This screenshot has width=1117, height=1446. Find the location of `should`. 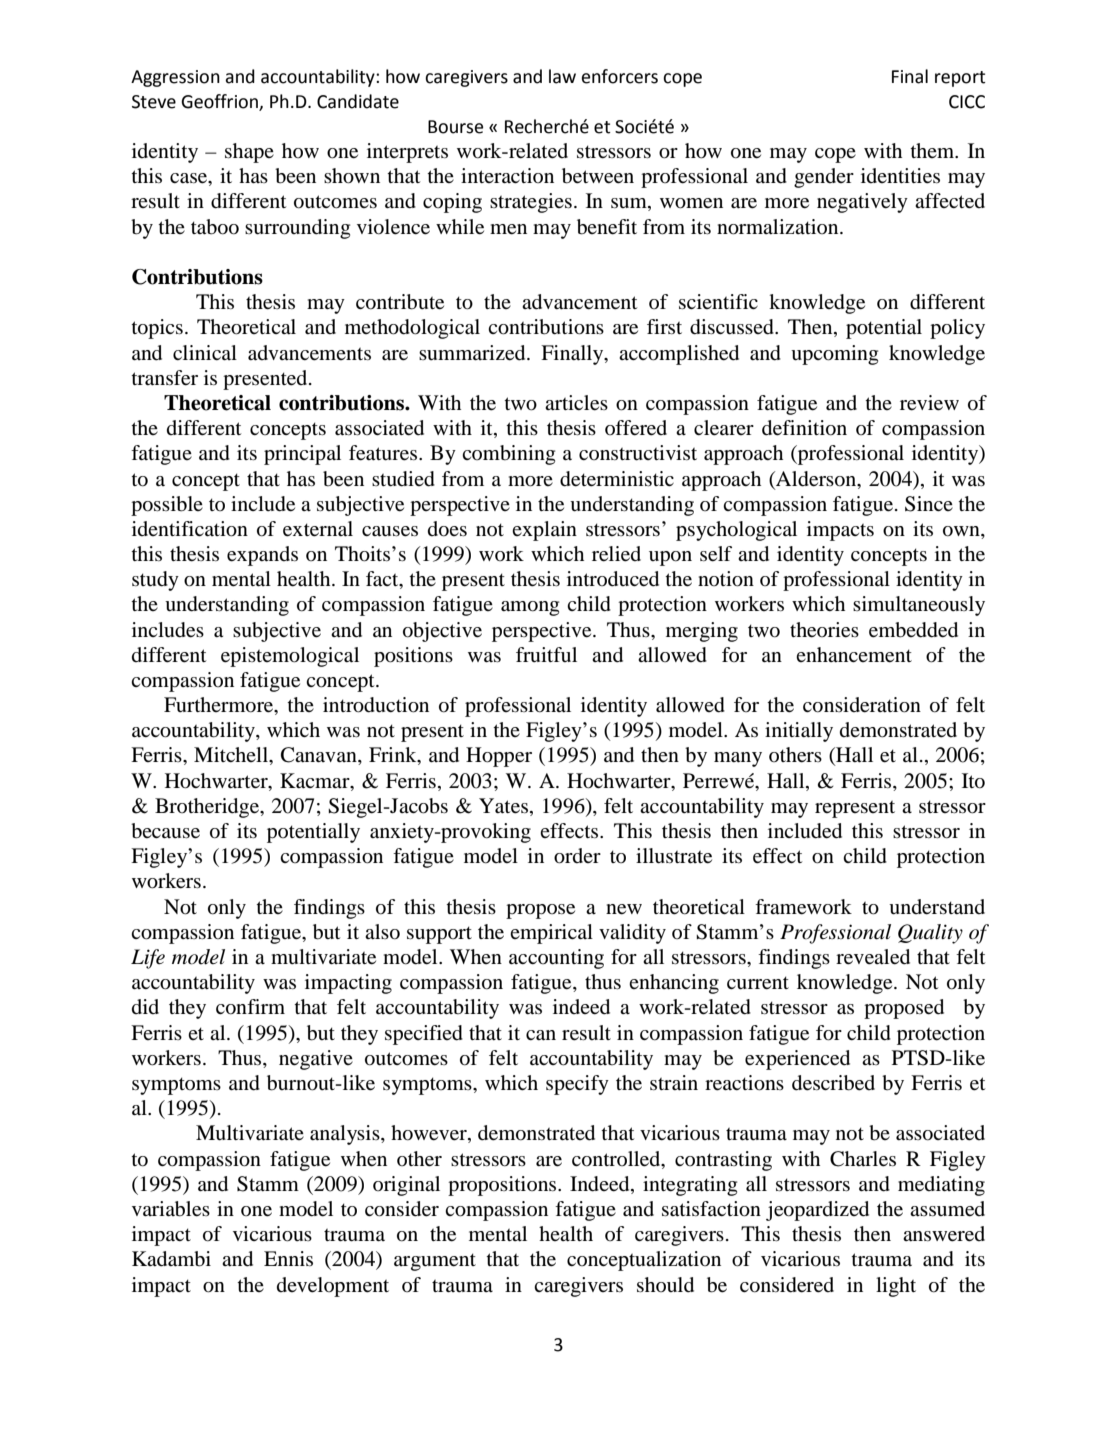

should is located at coordinates (665, 1285).
